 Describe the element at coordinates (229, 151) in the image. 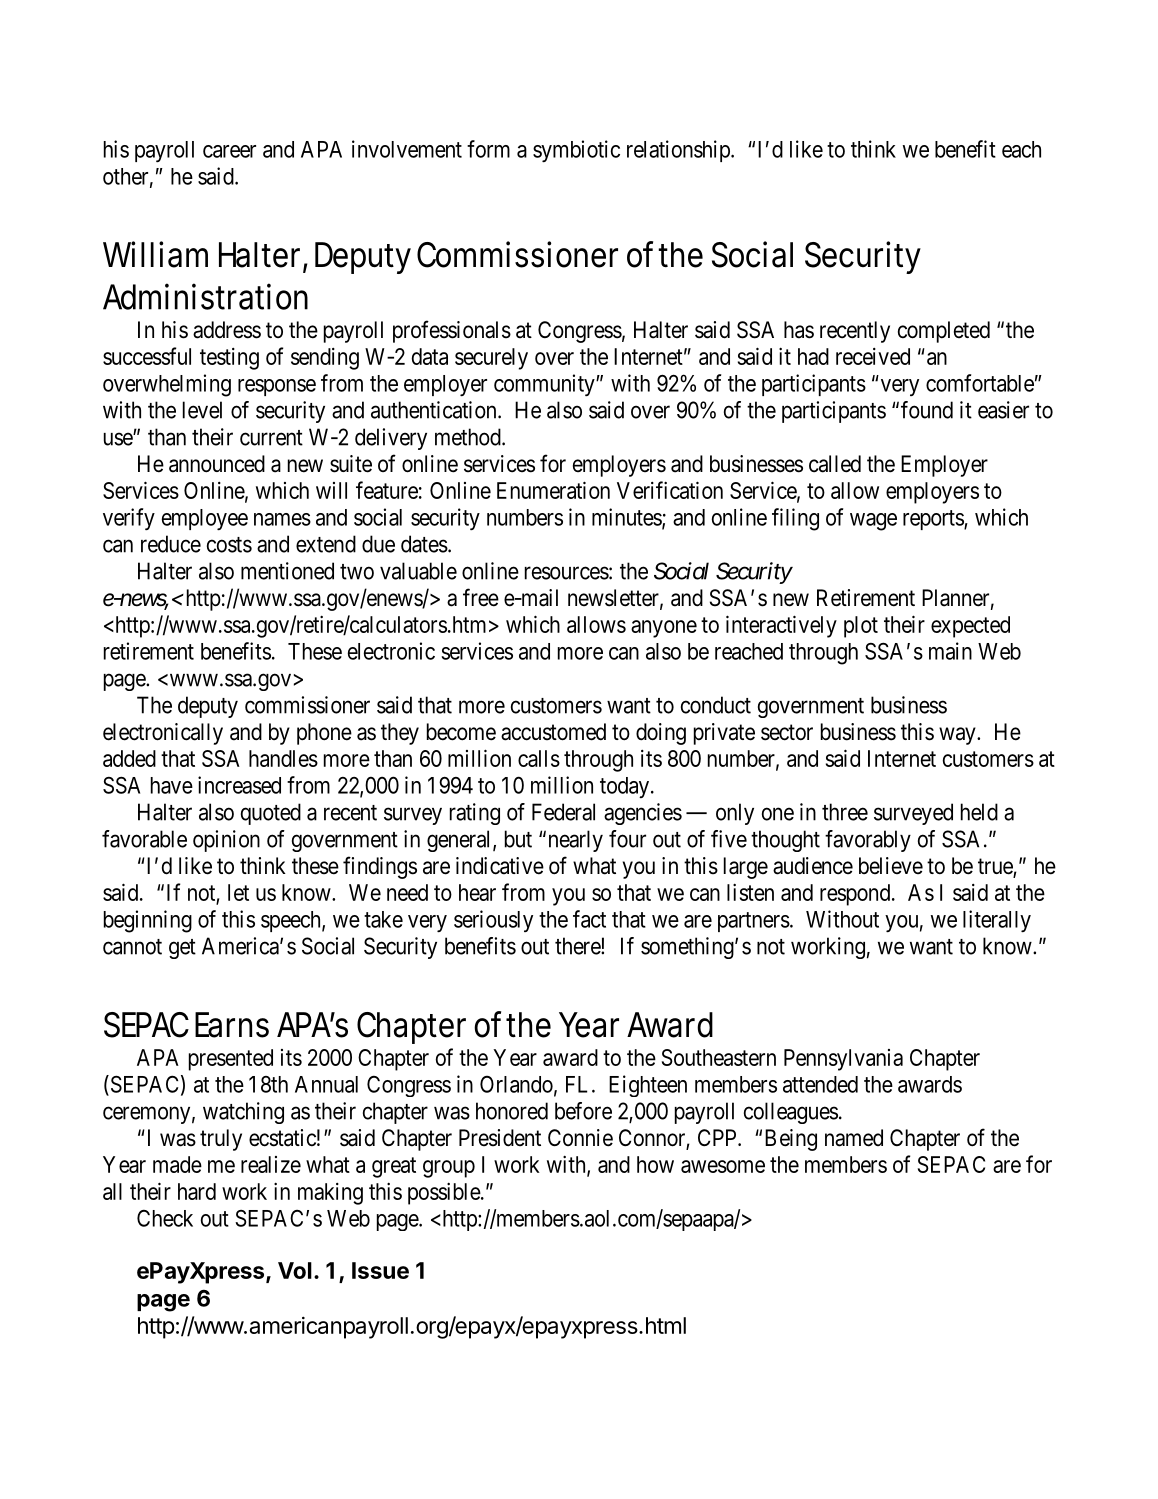

I see `career` at that location.
